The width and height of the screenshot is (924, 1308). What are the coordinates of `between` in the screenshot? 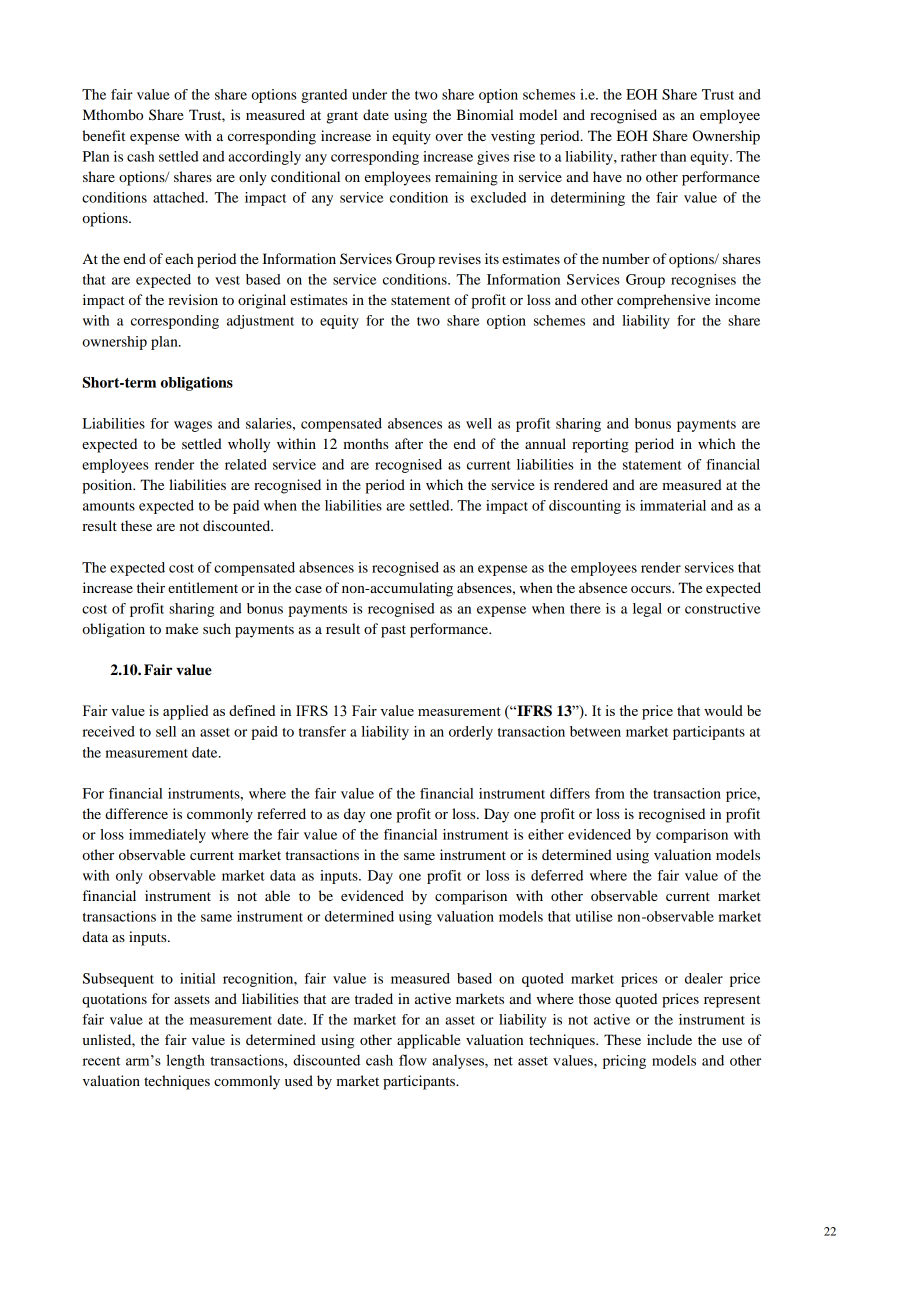 It's located at (595, 731).
